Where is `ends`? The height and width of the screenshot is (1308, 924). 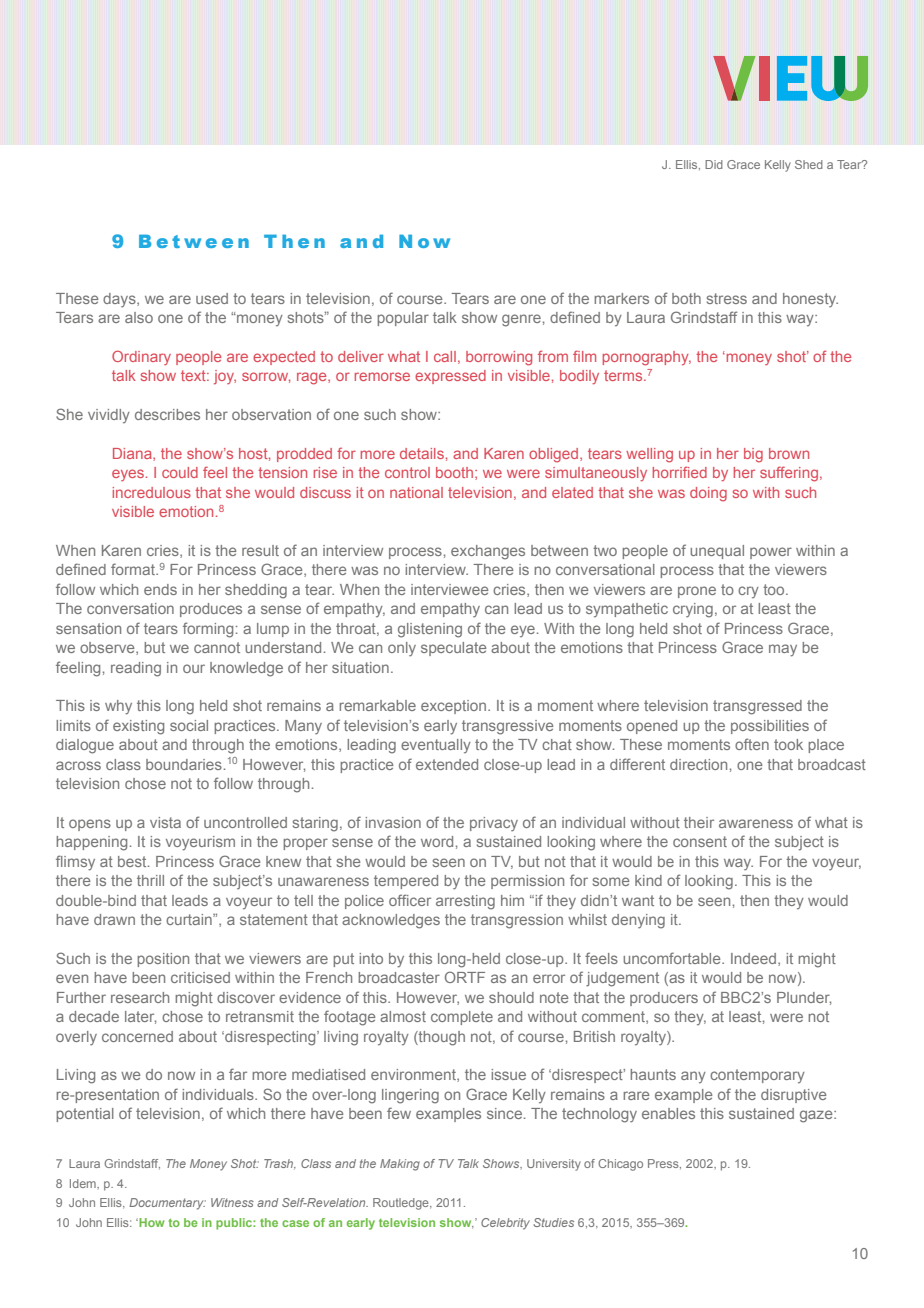 ends is located at coordinates (160, 589).
